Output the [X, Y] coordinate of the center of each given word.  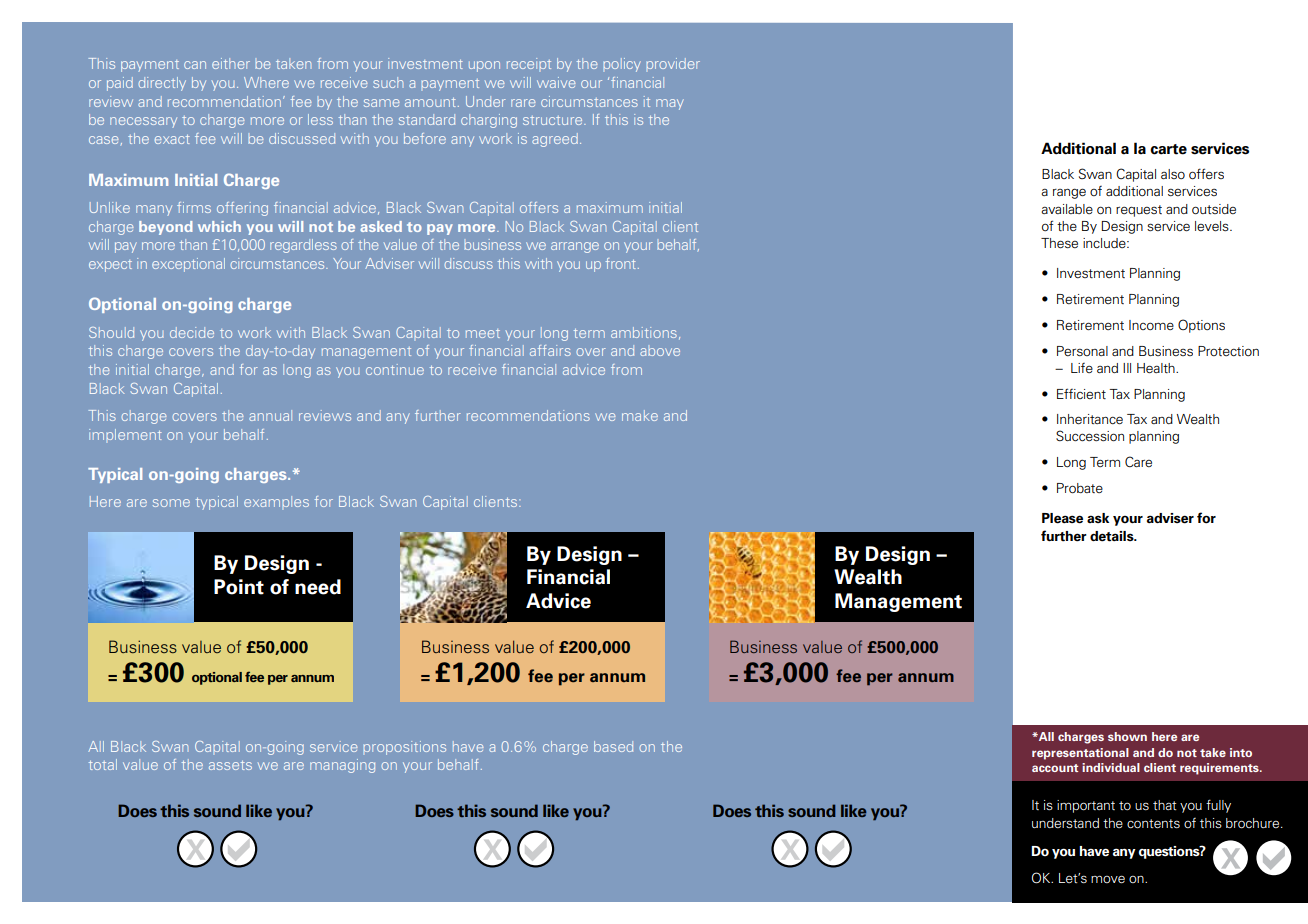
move [1108, 879]
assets [230, 765]
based [613, 746]
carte [1168, 149]
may [670, 104]
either [231, 63]
